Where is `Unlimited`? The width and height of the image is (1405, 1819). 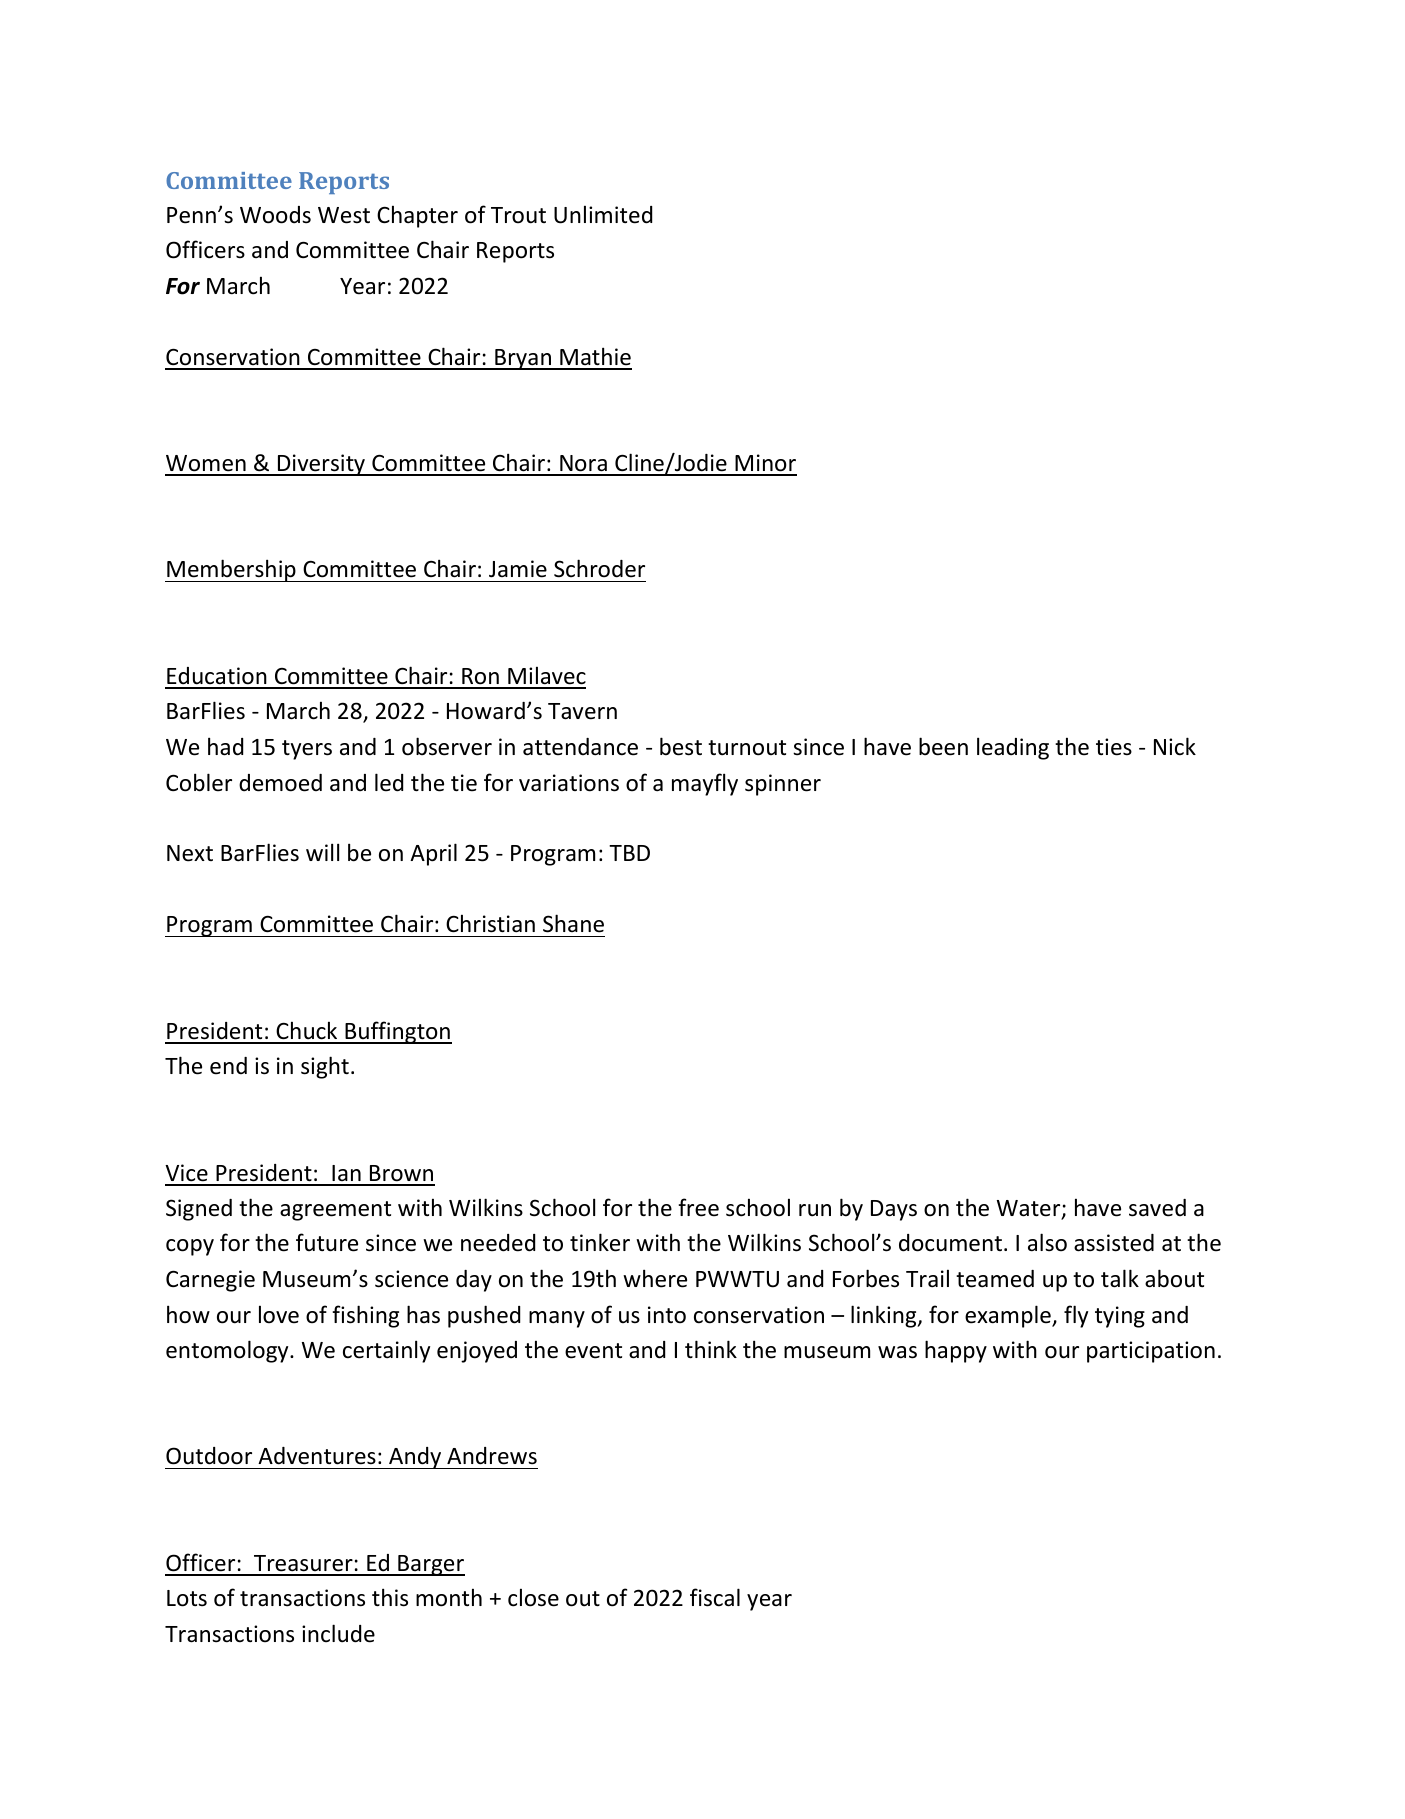 Unlimited is located at coordinates (603, 214).
